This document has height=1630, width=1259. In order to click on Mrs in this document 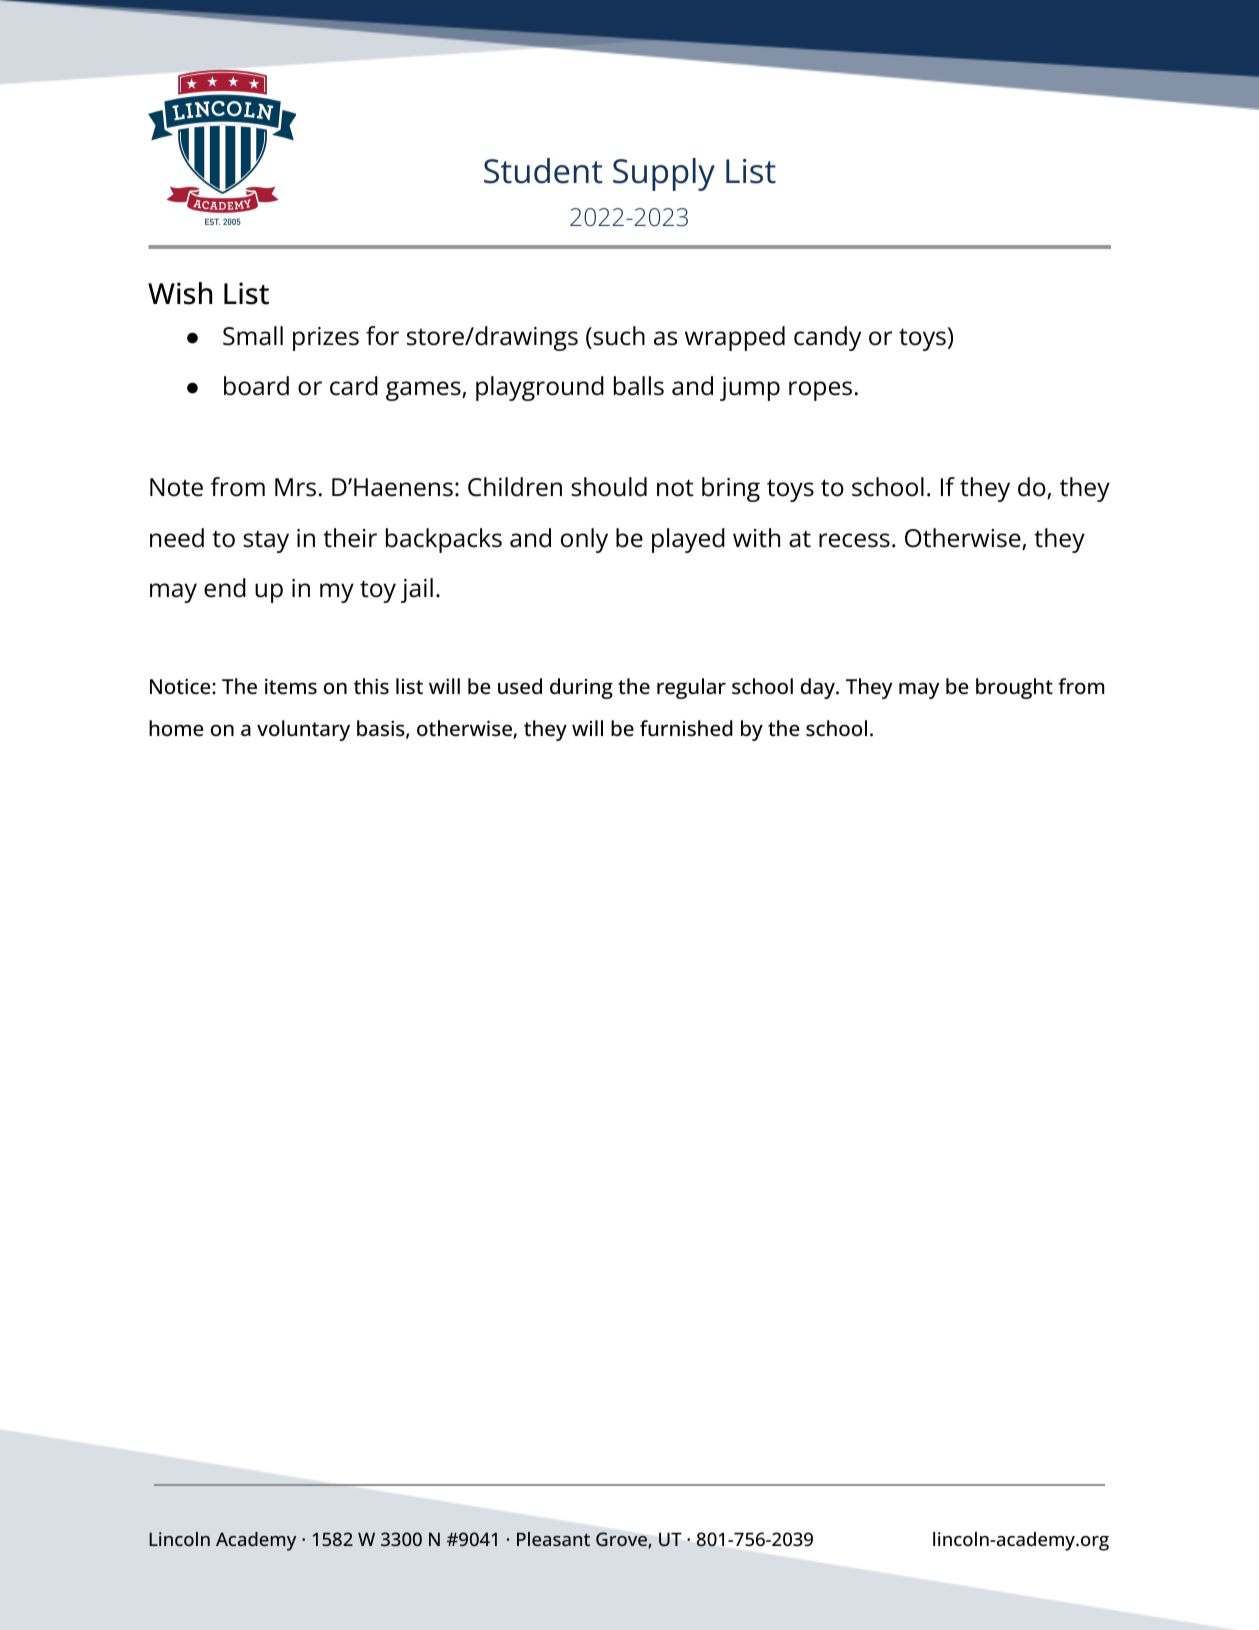, I will do `click(295, 487)`.
